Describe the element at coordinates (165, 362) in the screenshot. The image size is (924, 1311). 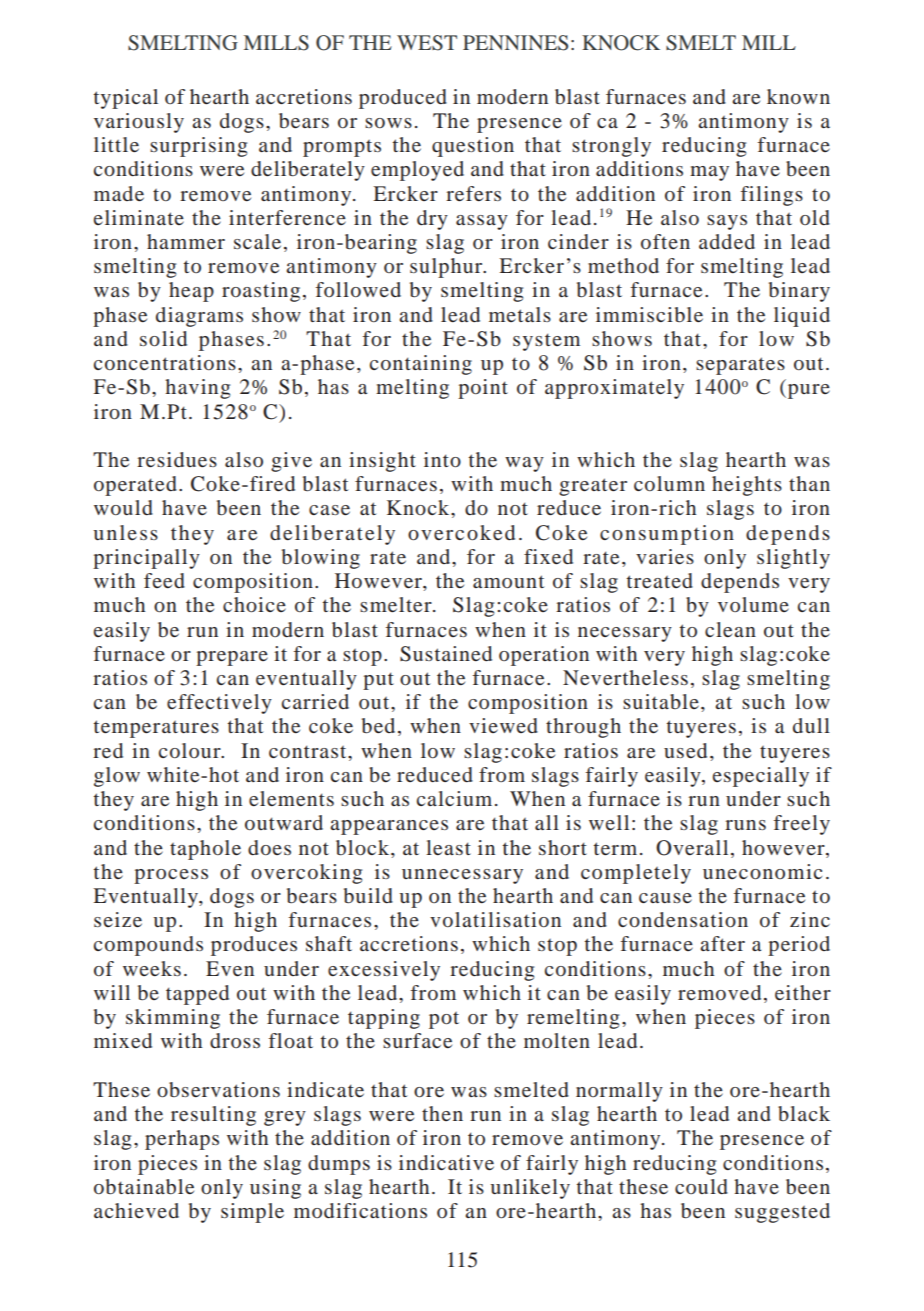
I see `concentrations` at that location.
